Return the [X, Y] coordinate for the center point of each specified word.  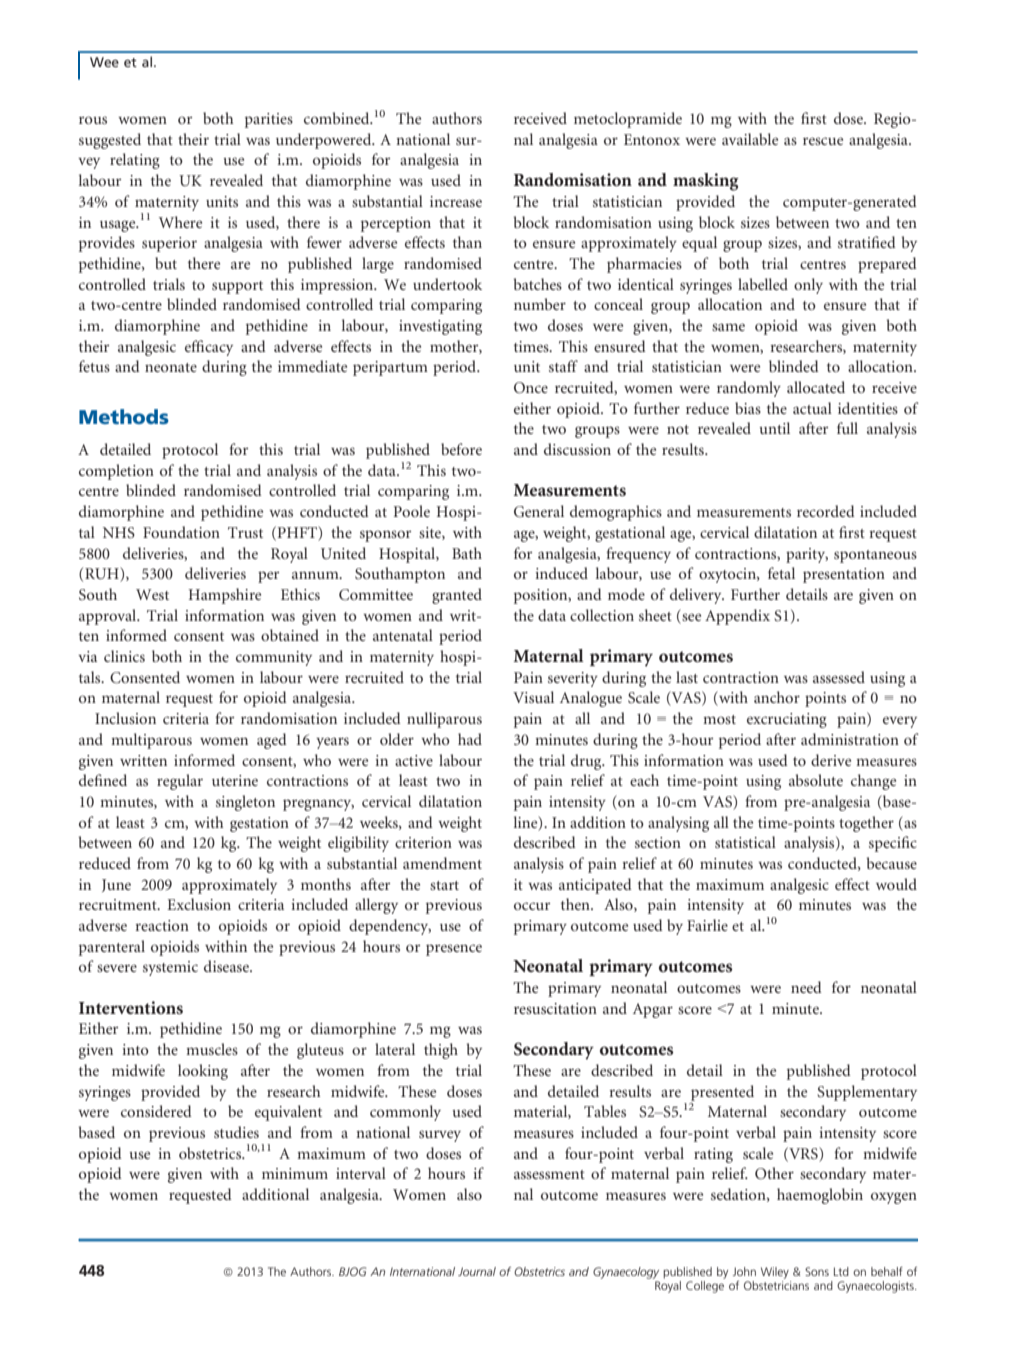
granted [457, 596]
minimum [295, 1173]
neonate [171, 367]
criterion [423, 842]
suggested [110, 141]
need [806, 987]
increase [456, 201]
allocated [816, 387]
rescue [823, 141]
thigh [441, 1051]
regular [180, 782]
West [152, 594]
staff [563, 366]
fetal [781, 573]
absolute [816, 780]
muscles [212, 1049]
